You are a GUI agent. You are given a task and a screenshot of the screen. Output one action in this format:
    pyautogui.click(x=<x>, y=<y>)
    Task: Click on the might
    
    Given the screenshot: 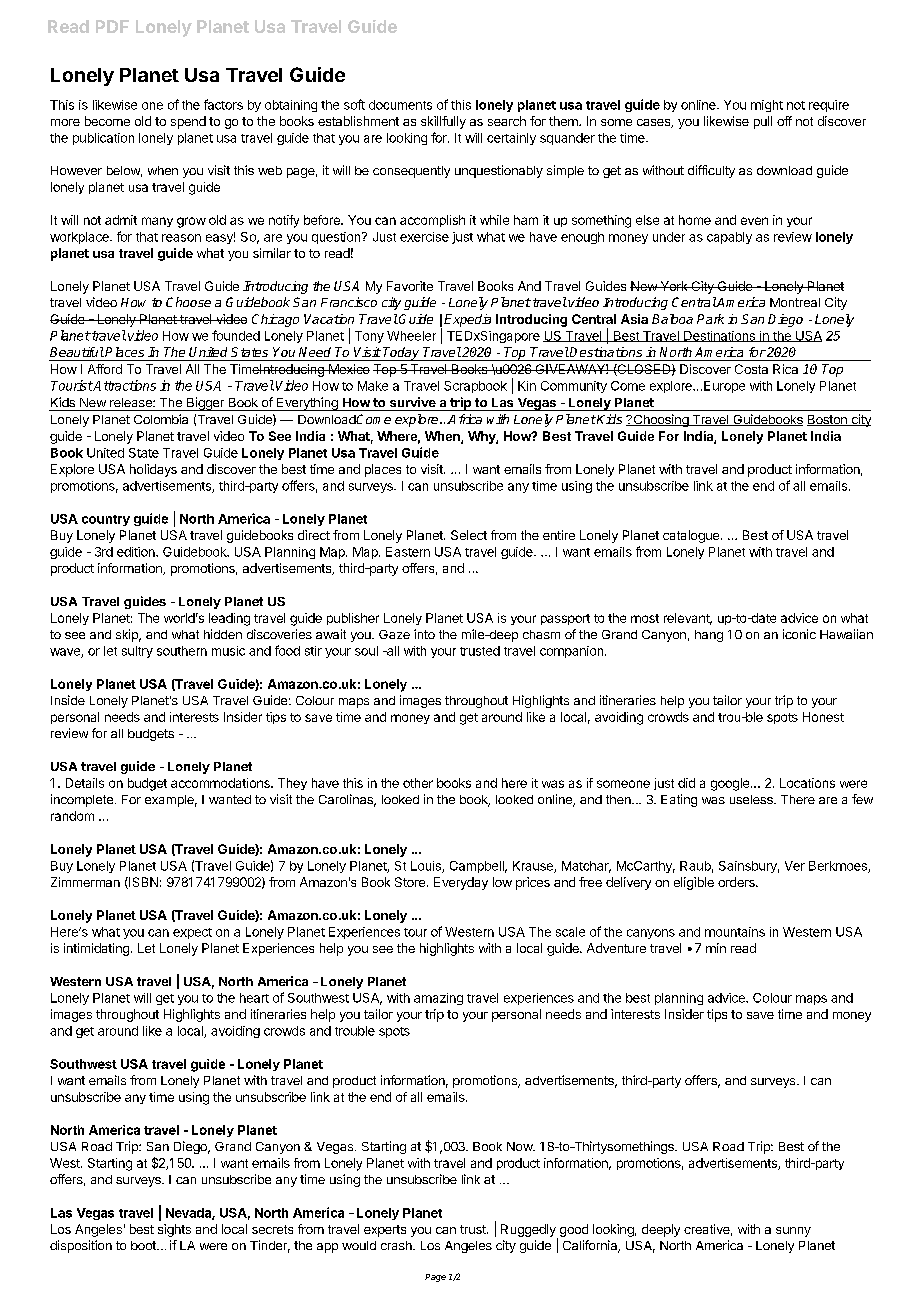 What is the action you would take?
    pyautogui.click(x=767, y=106)
